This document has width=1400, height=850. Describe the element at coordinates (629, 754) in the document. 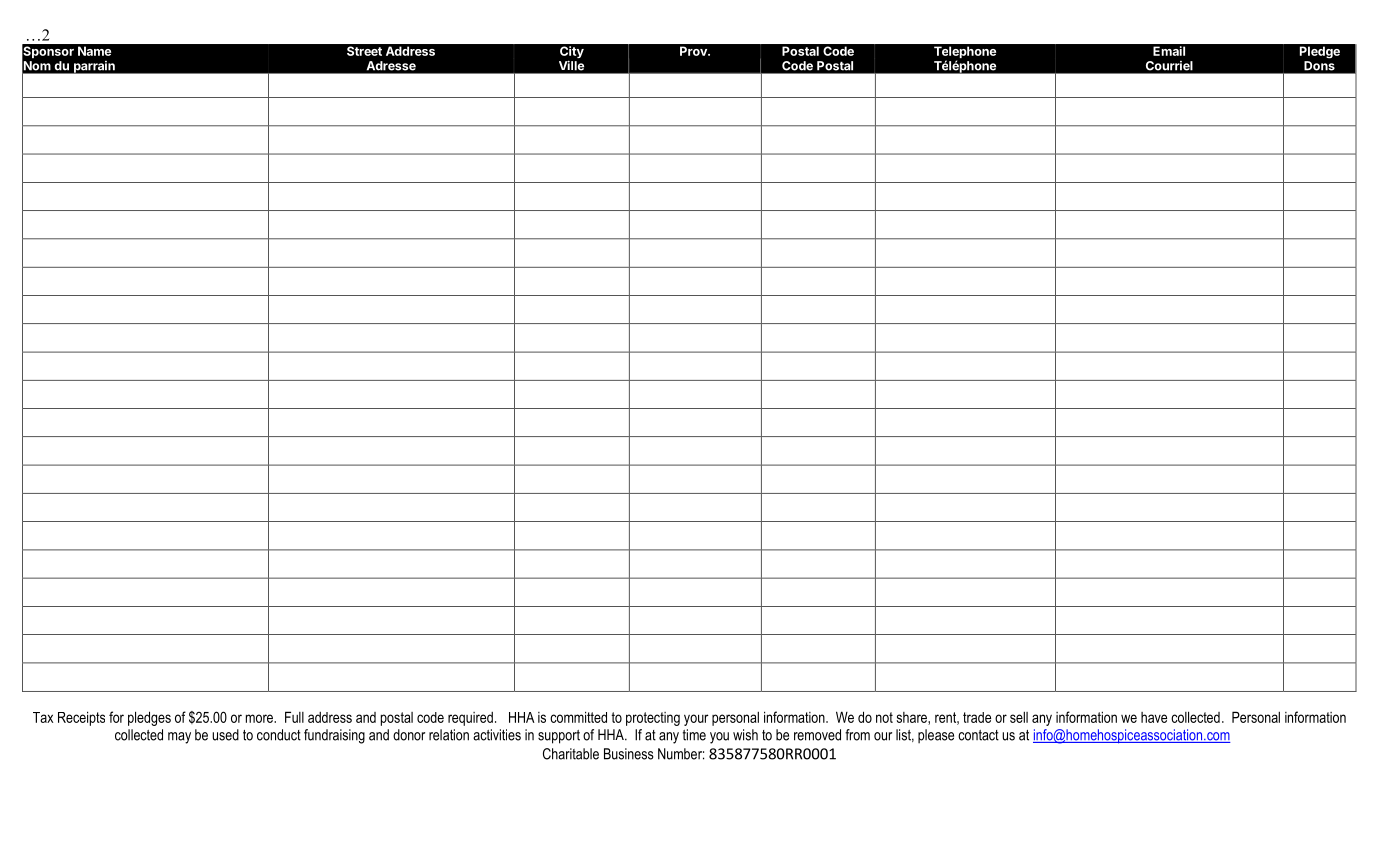

I see `Business` at that location.
